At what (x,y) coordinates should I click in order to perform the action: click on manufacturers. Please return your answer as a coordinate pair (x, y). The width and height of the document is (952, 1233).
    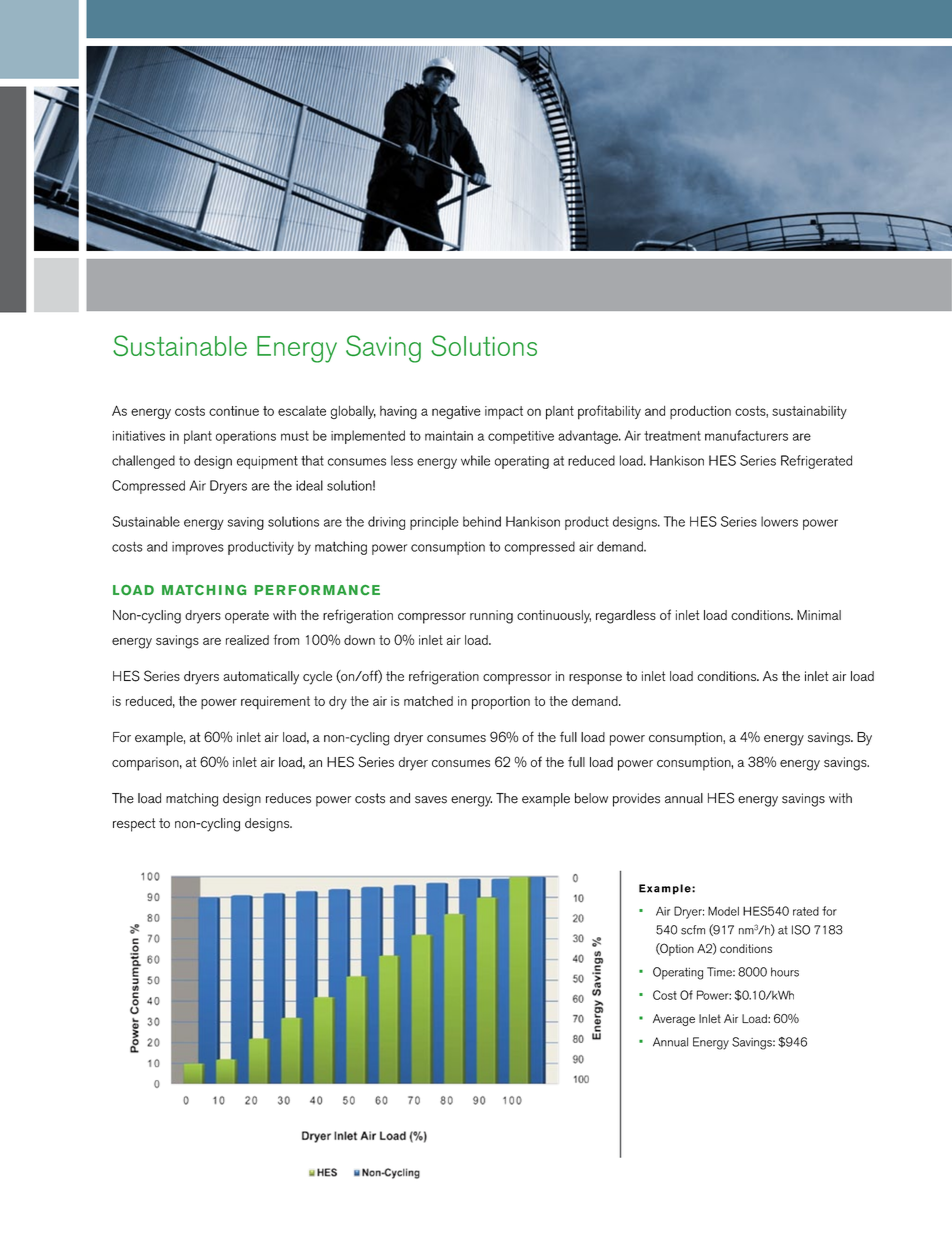
    Looking at the image, I should click on (746, 435).
